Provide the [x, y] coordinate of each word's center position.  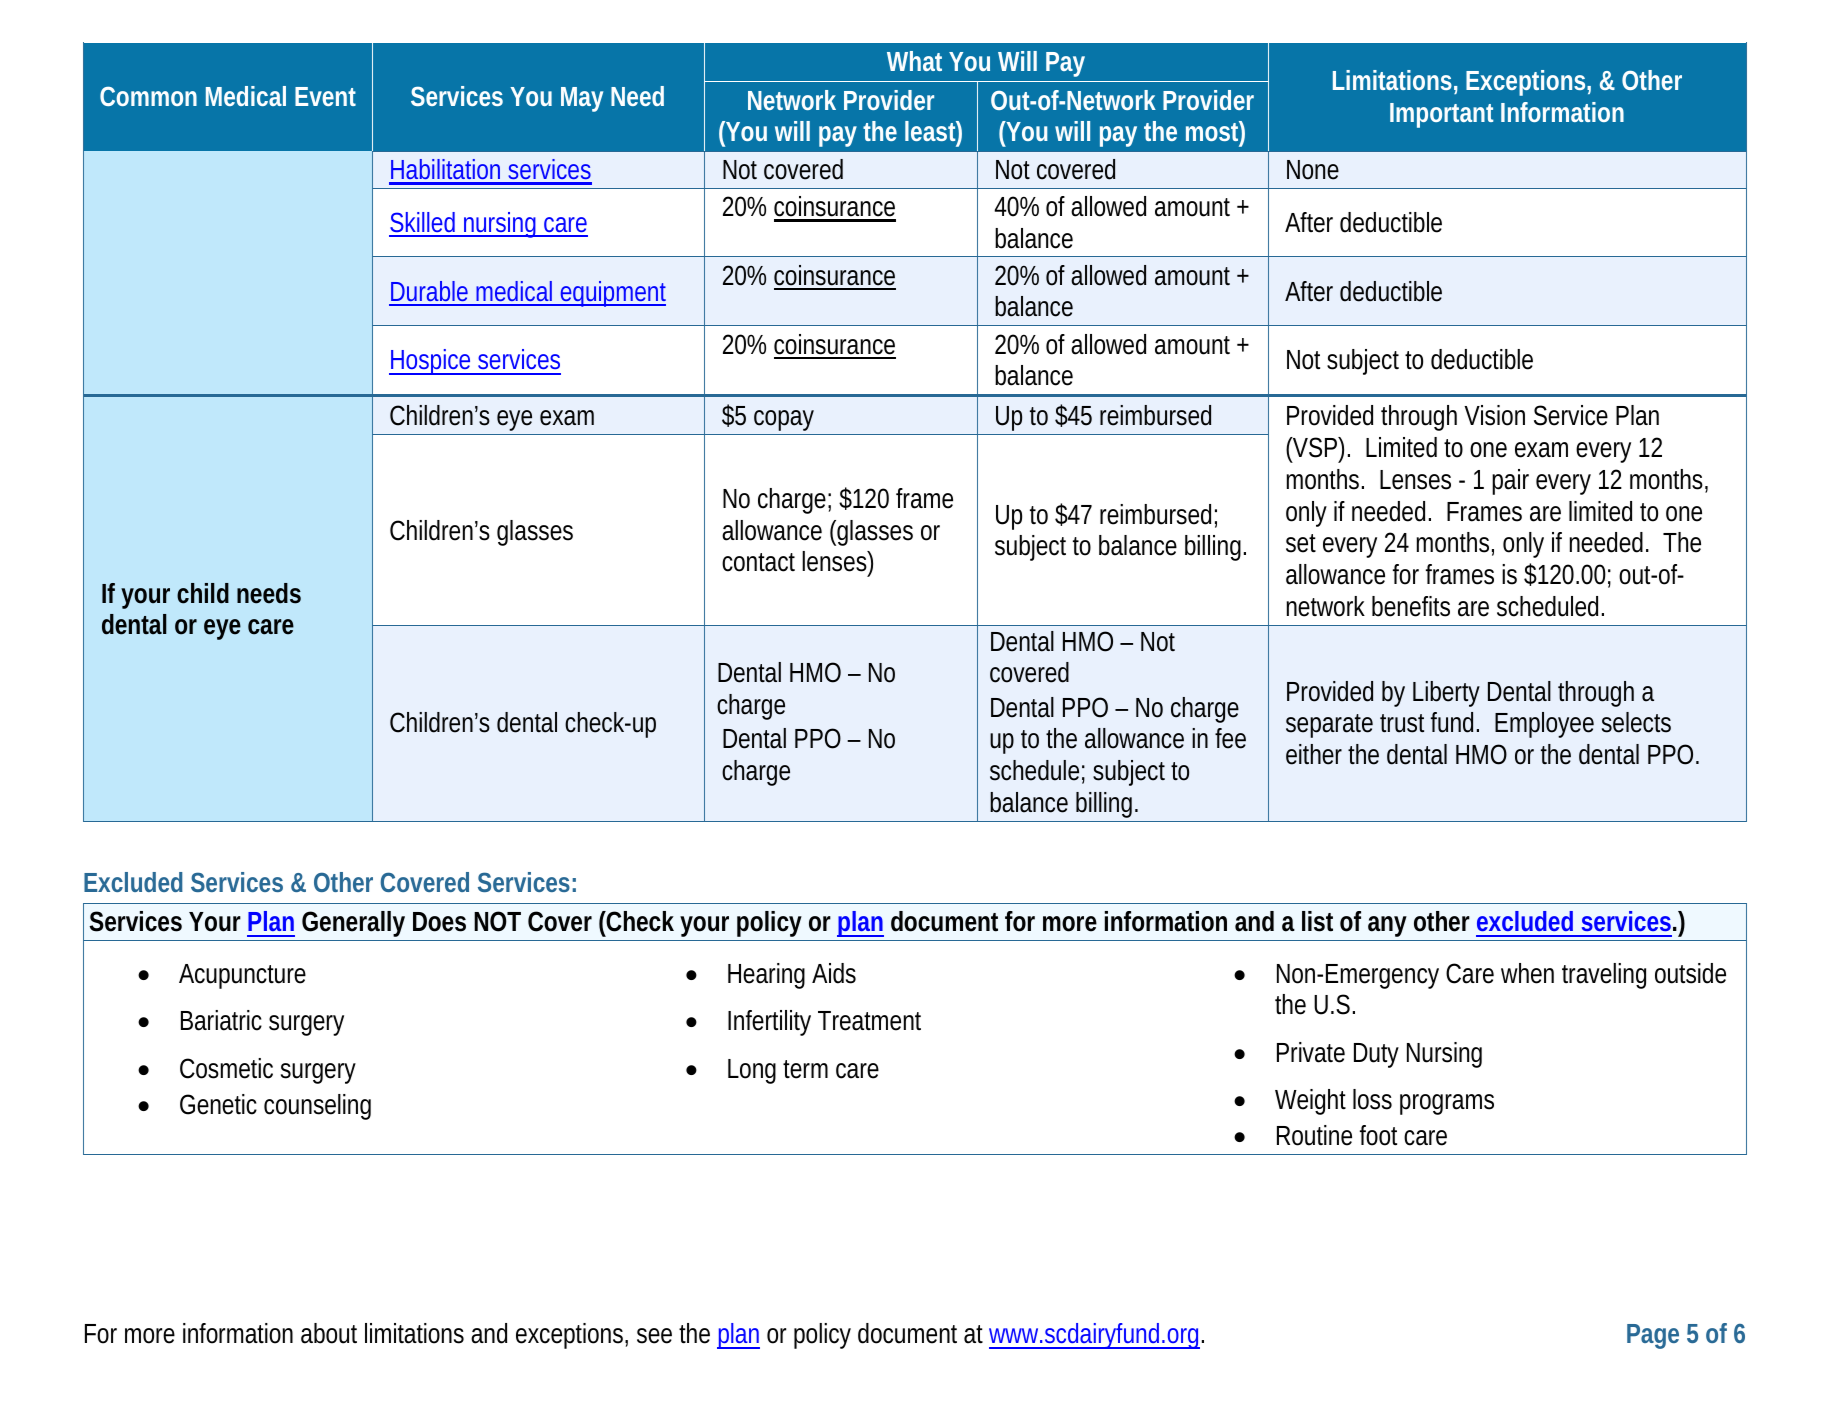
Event [325, 96]
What [914, 61]
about [329, 1333]
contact [758, 562]
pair [1510, 482]
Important [1441, 115]
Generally [353, 926]
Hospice [431, 362]
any [1387, 928]
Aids [834, 973]
